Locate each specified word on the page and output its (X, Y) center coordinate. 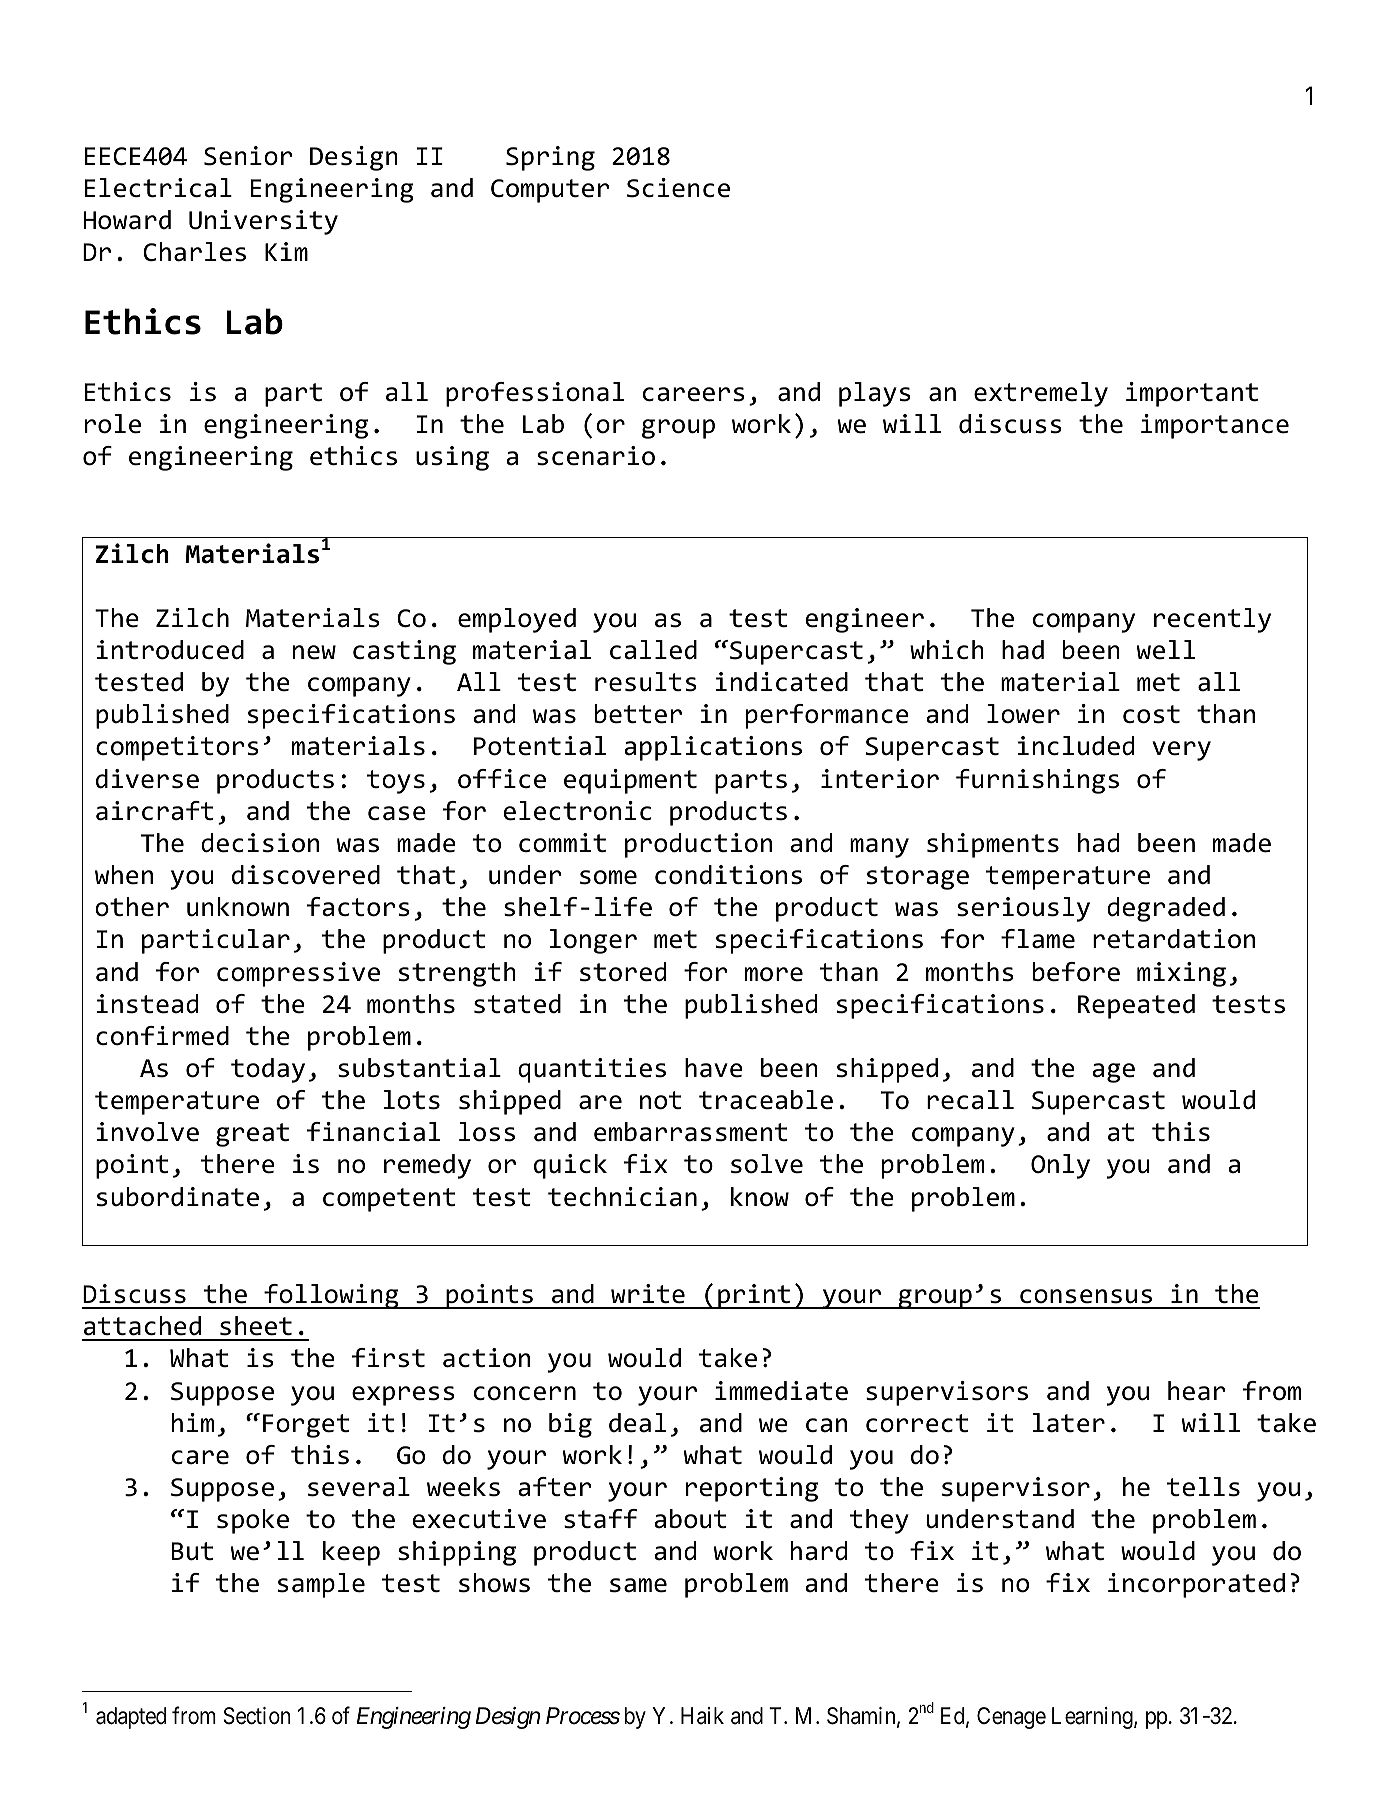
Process (583, 1716)
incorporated (1196, 1585)
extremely (1041, 394)
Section (257, 1716)
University (263, 222)
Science (678, 188)
